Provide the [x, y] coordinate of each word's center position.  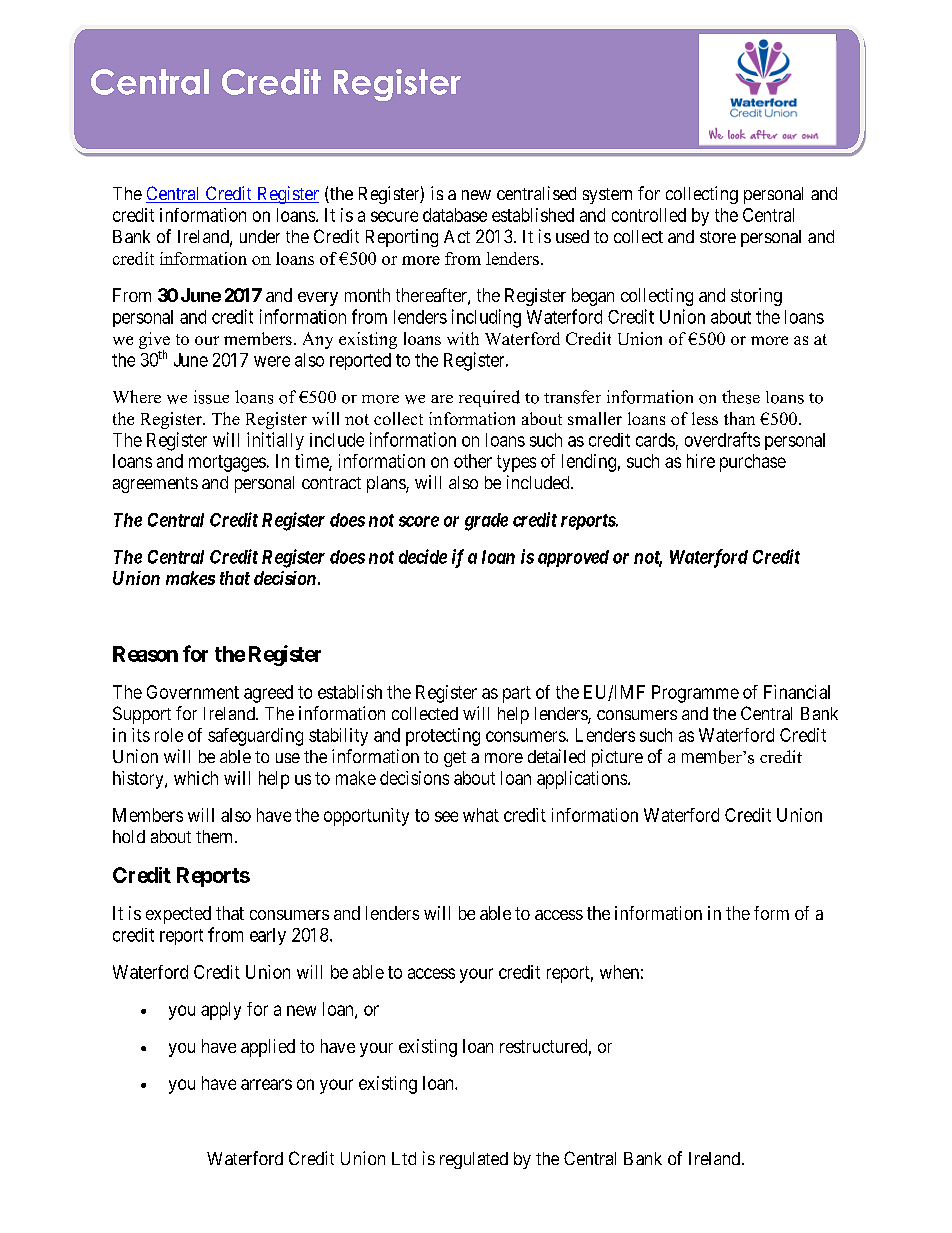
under [260, 236]
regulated [474, 1160]
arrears [266, 1084]
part [517, 694]
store [718, 237]
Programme [695, 694]
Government [193, 692]
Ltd [404, 1158]
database [455, 215]
